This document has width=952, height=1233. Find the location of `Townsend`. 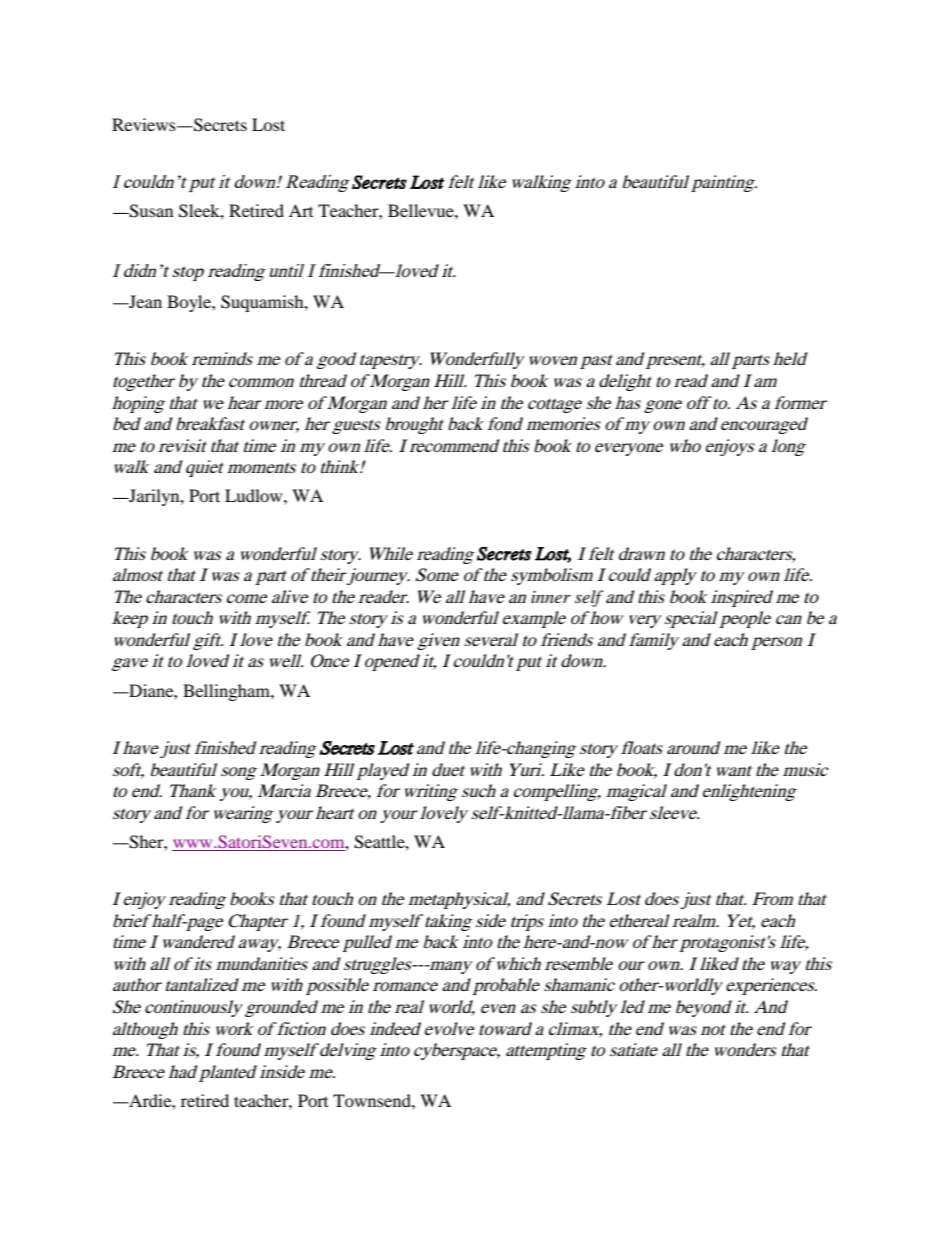

Townsend is located at coordinates (373, 1100).
